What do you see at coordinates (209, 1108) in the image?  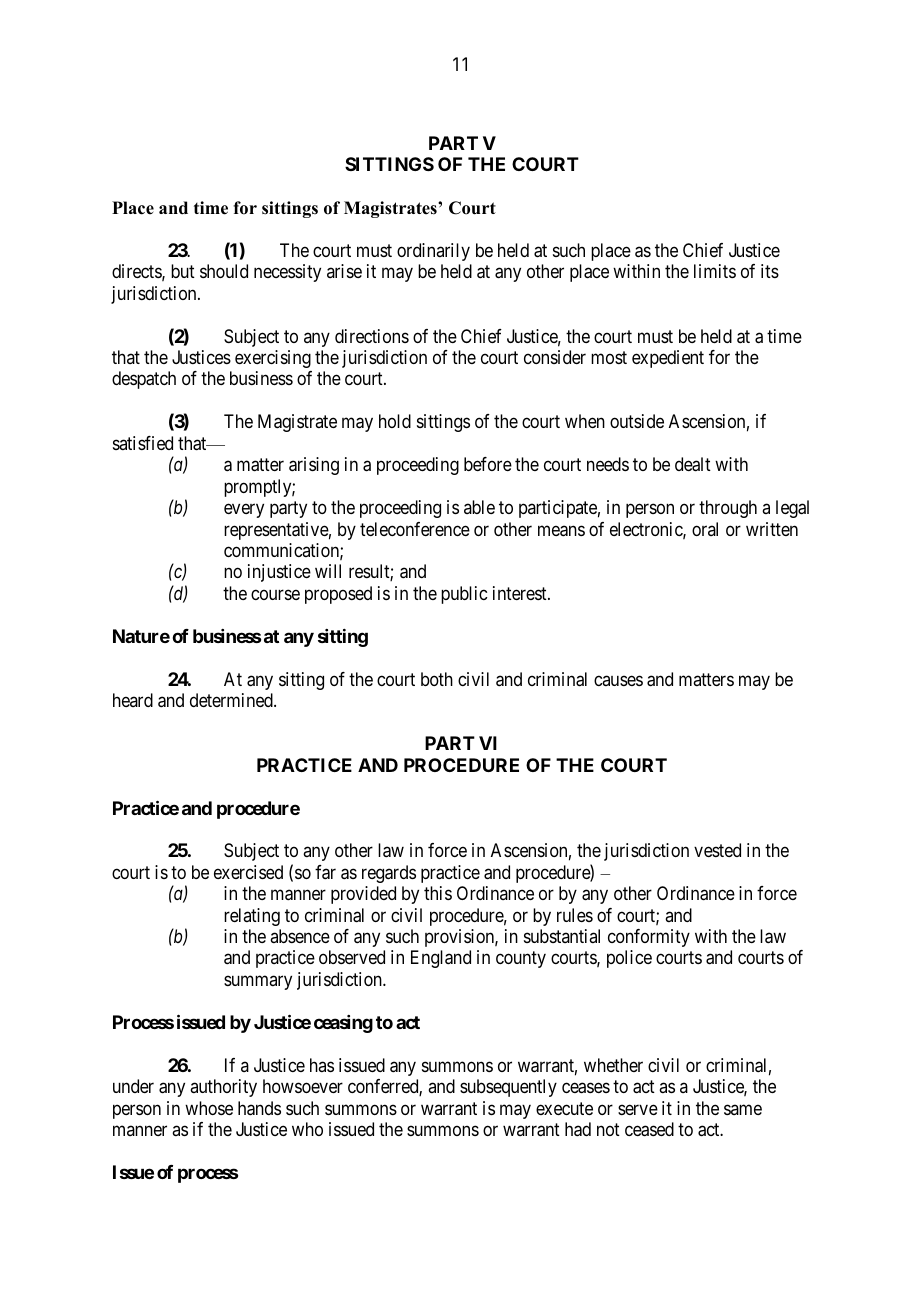 I see `whose` at bounding box center [209, 1108].
